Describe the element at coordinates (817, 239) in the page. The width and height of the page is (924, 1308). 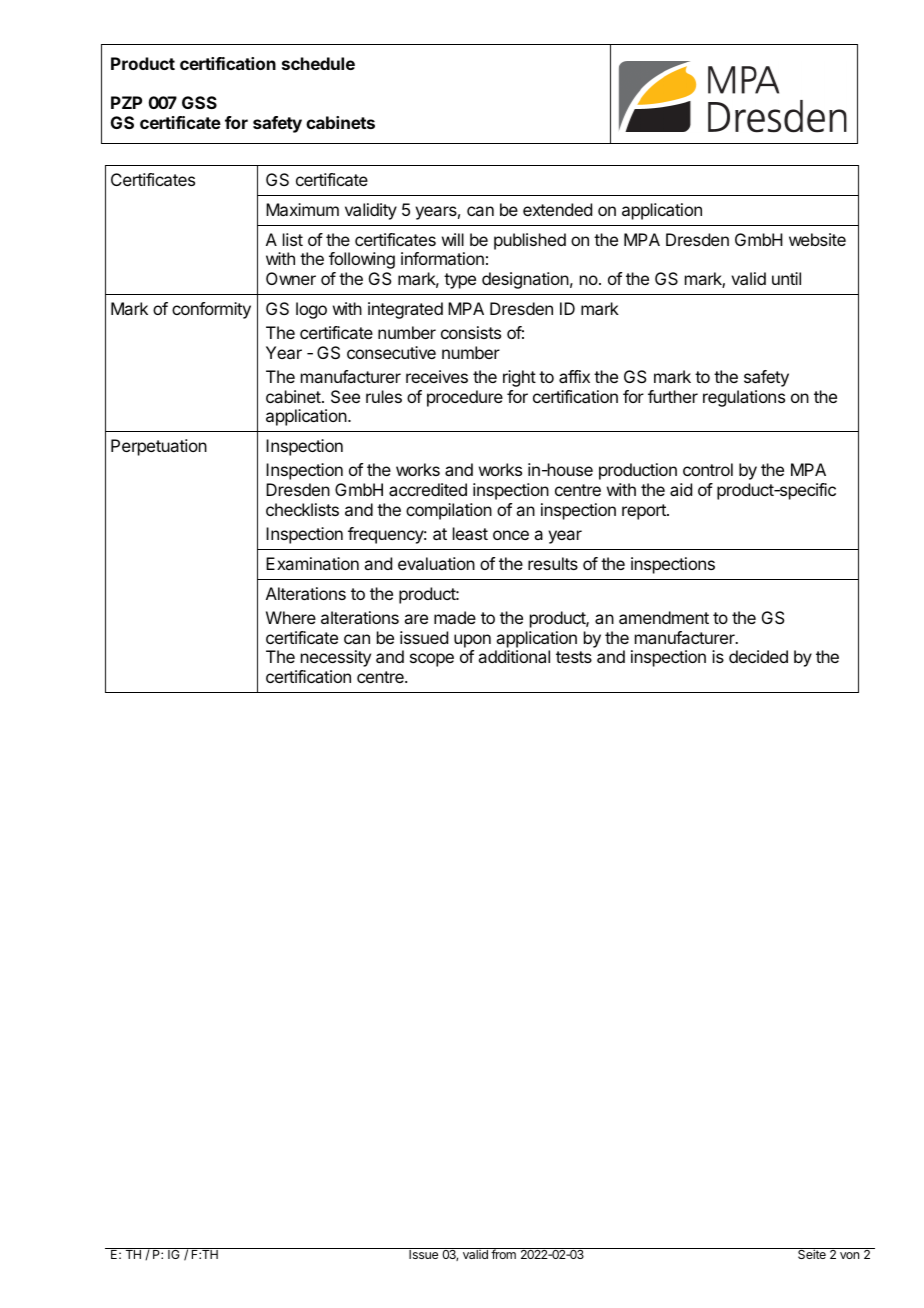
I see `website` at that location.
